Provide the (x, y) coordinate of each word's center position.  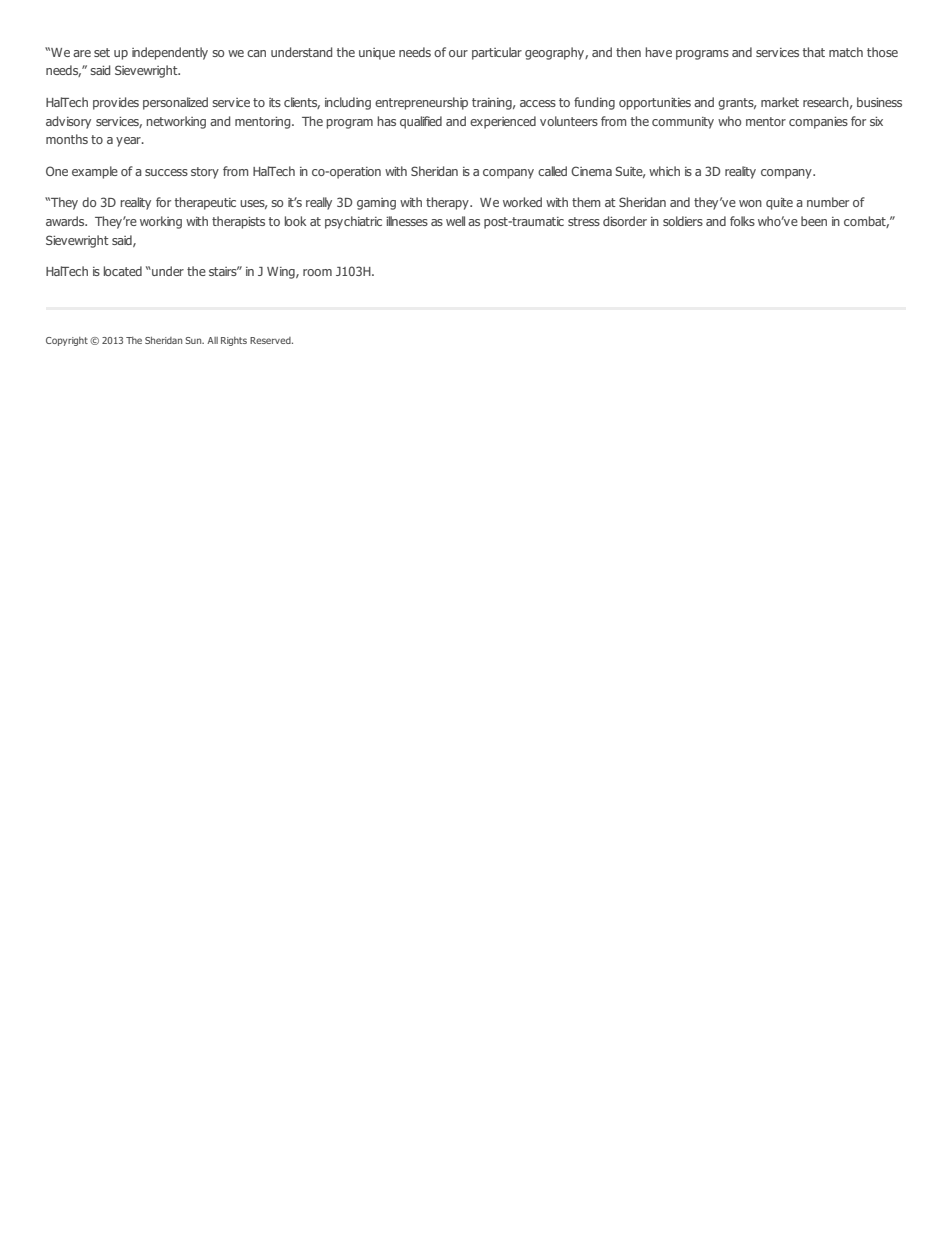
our (458, 53)
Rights (234, 341)
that (814, 52)
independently (170, 53)
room (317, 272)
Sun (194, 340)
